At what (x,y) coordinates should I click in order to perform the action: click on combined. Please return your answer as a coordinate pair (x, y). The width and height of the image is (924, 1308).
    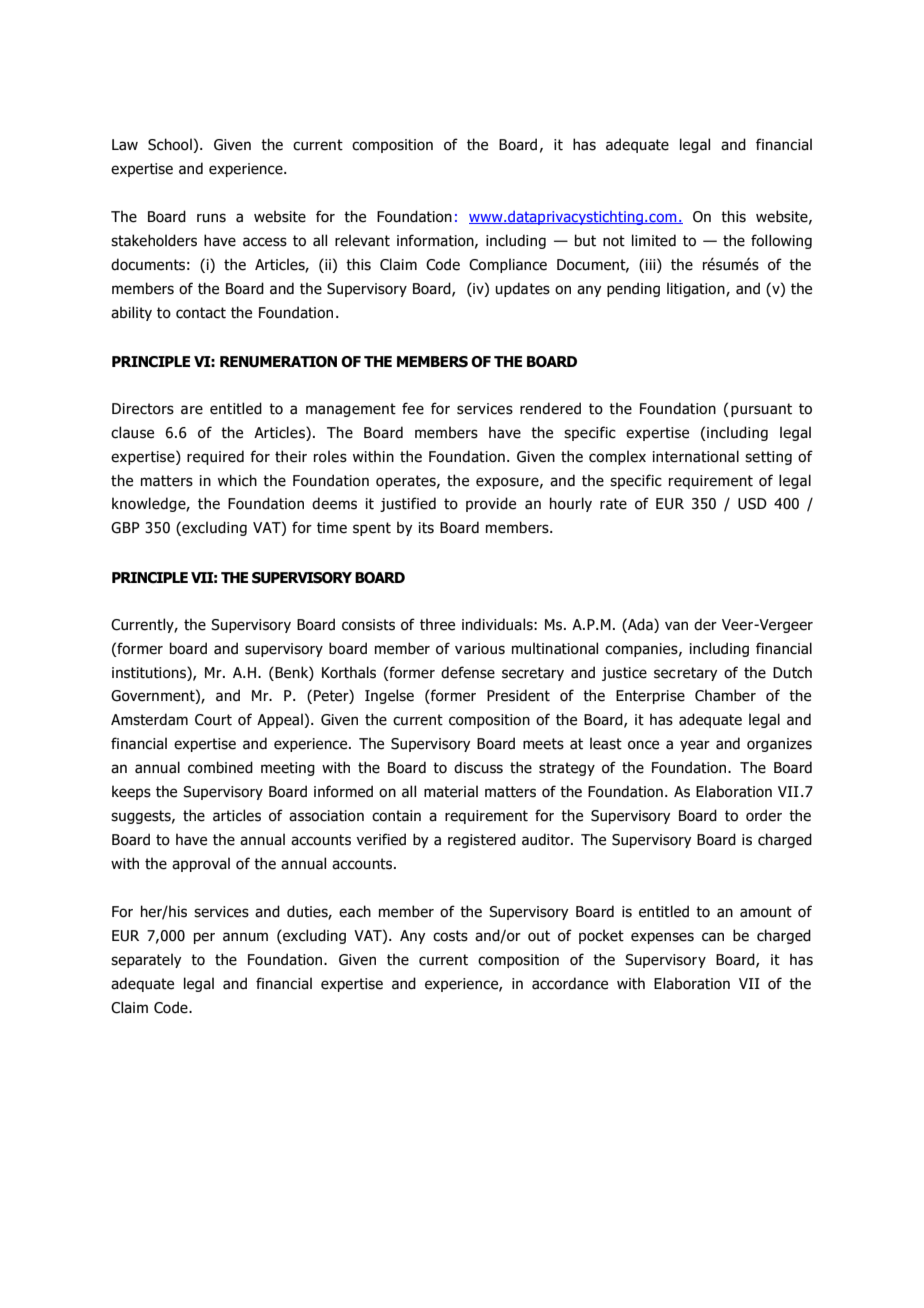
    Looking at the image, I should click on (220, 767).
